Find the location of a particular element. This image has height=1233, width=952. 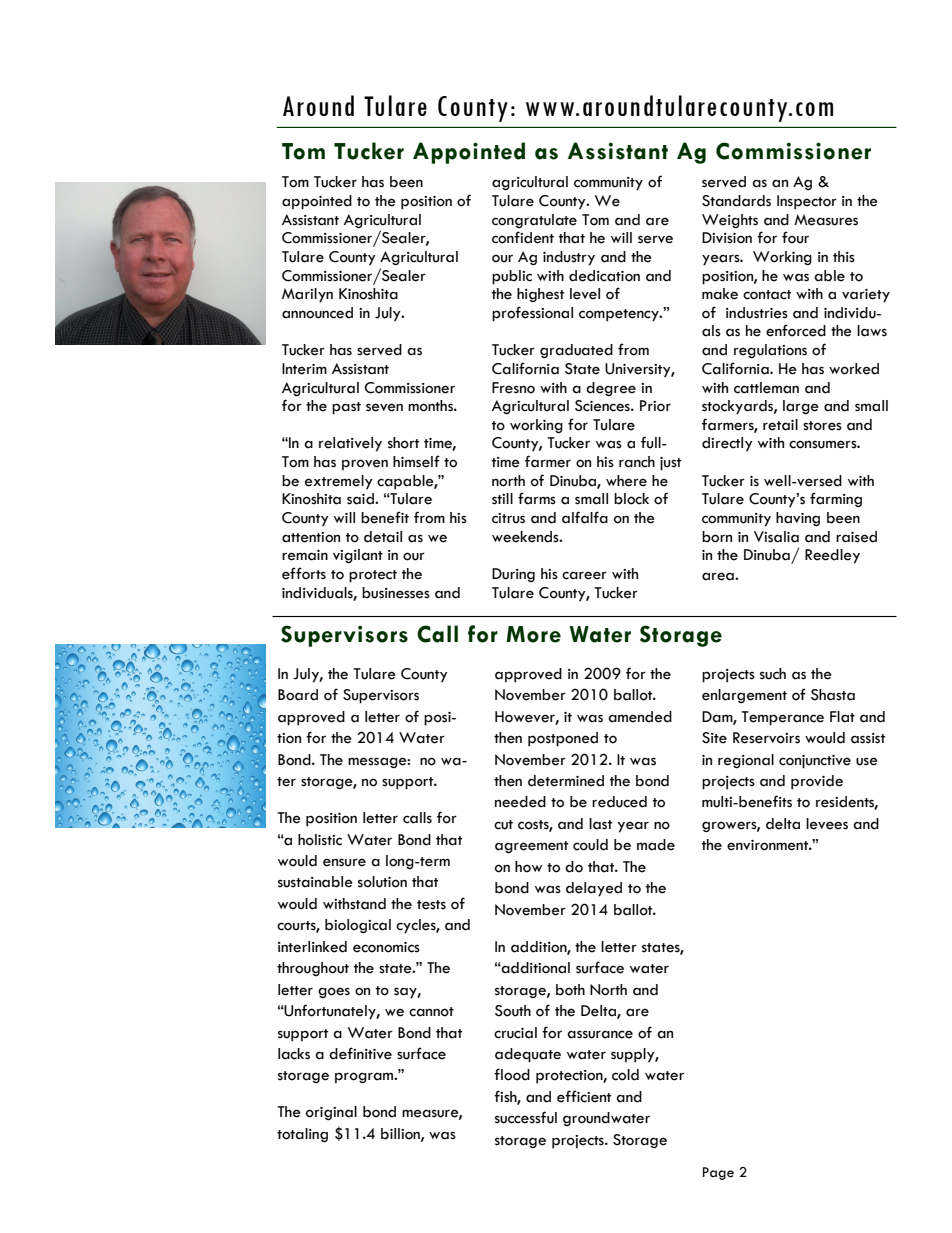

Marilyn is located at coordinates (307, 295).
